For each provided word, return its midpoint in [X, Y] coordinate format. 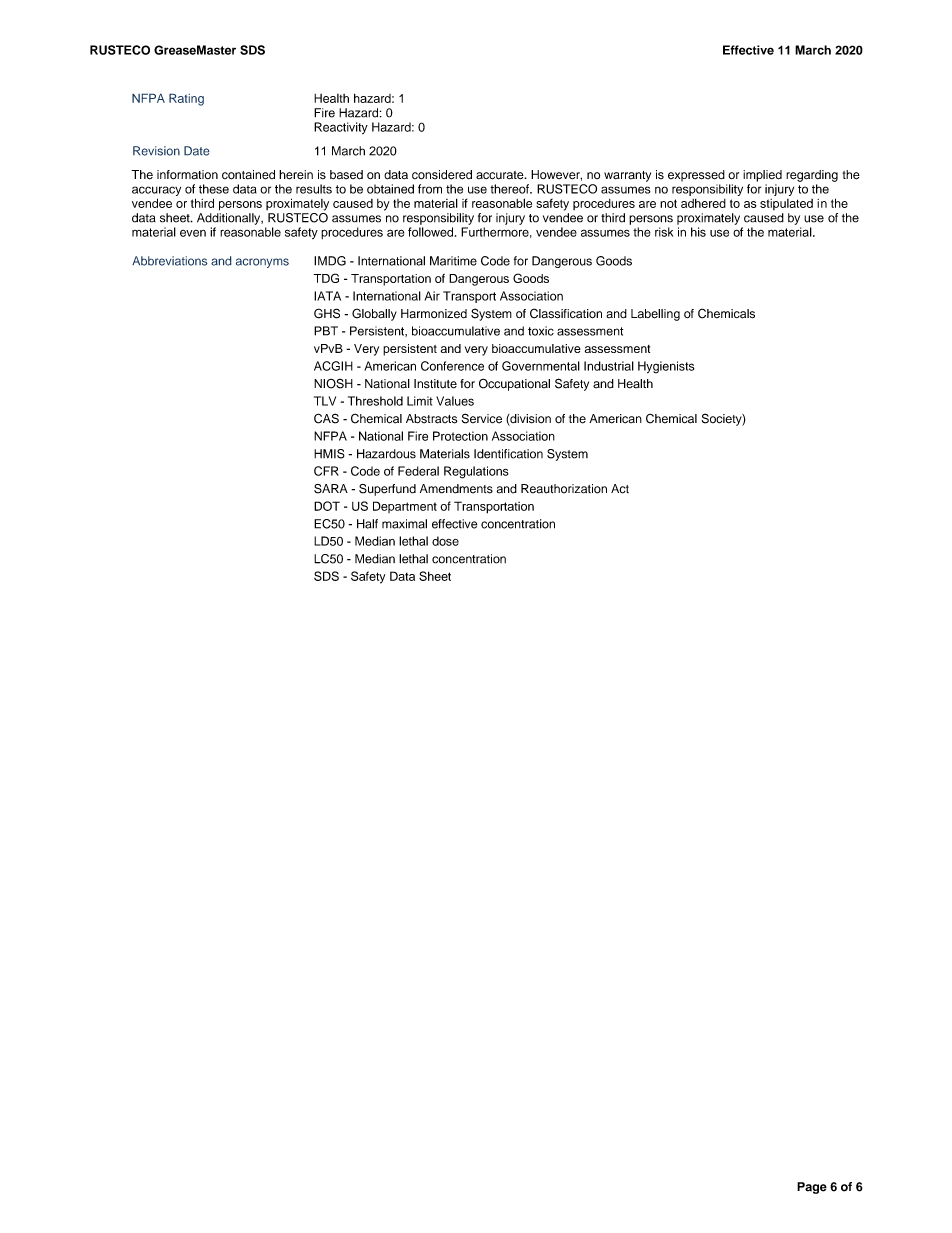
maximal [404, 524]
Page [812, 1188]
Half [367, 524]
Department [405, 507]
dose [445, 541]
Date [197, 151]
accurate [501, 175]
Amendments [456, 489]
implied [762, 176]
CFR [326, 471]
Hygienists [666, 367]
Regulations [476, 472]
